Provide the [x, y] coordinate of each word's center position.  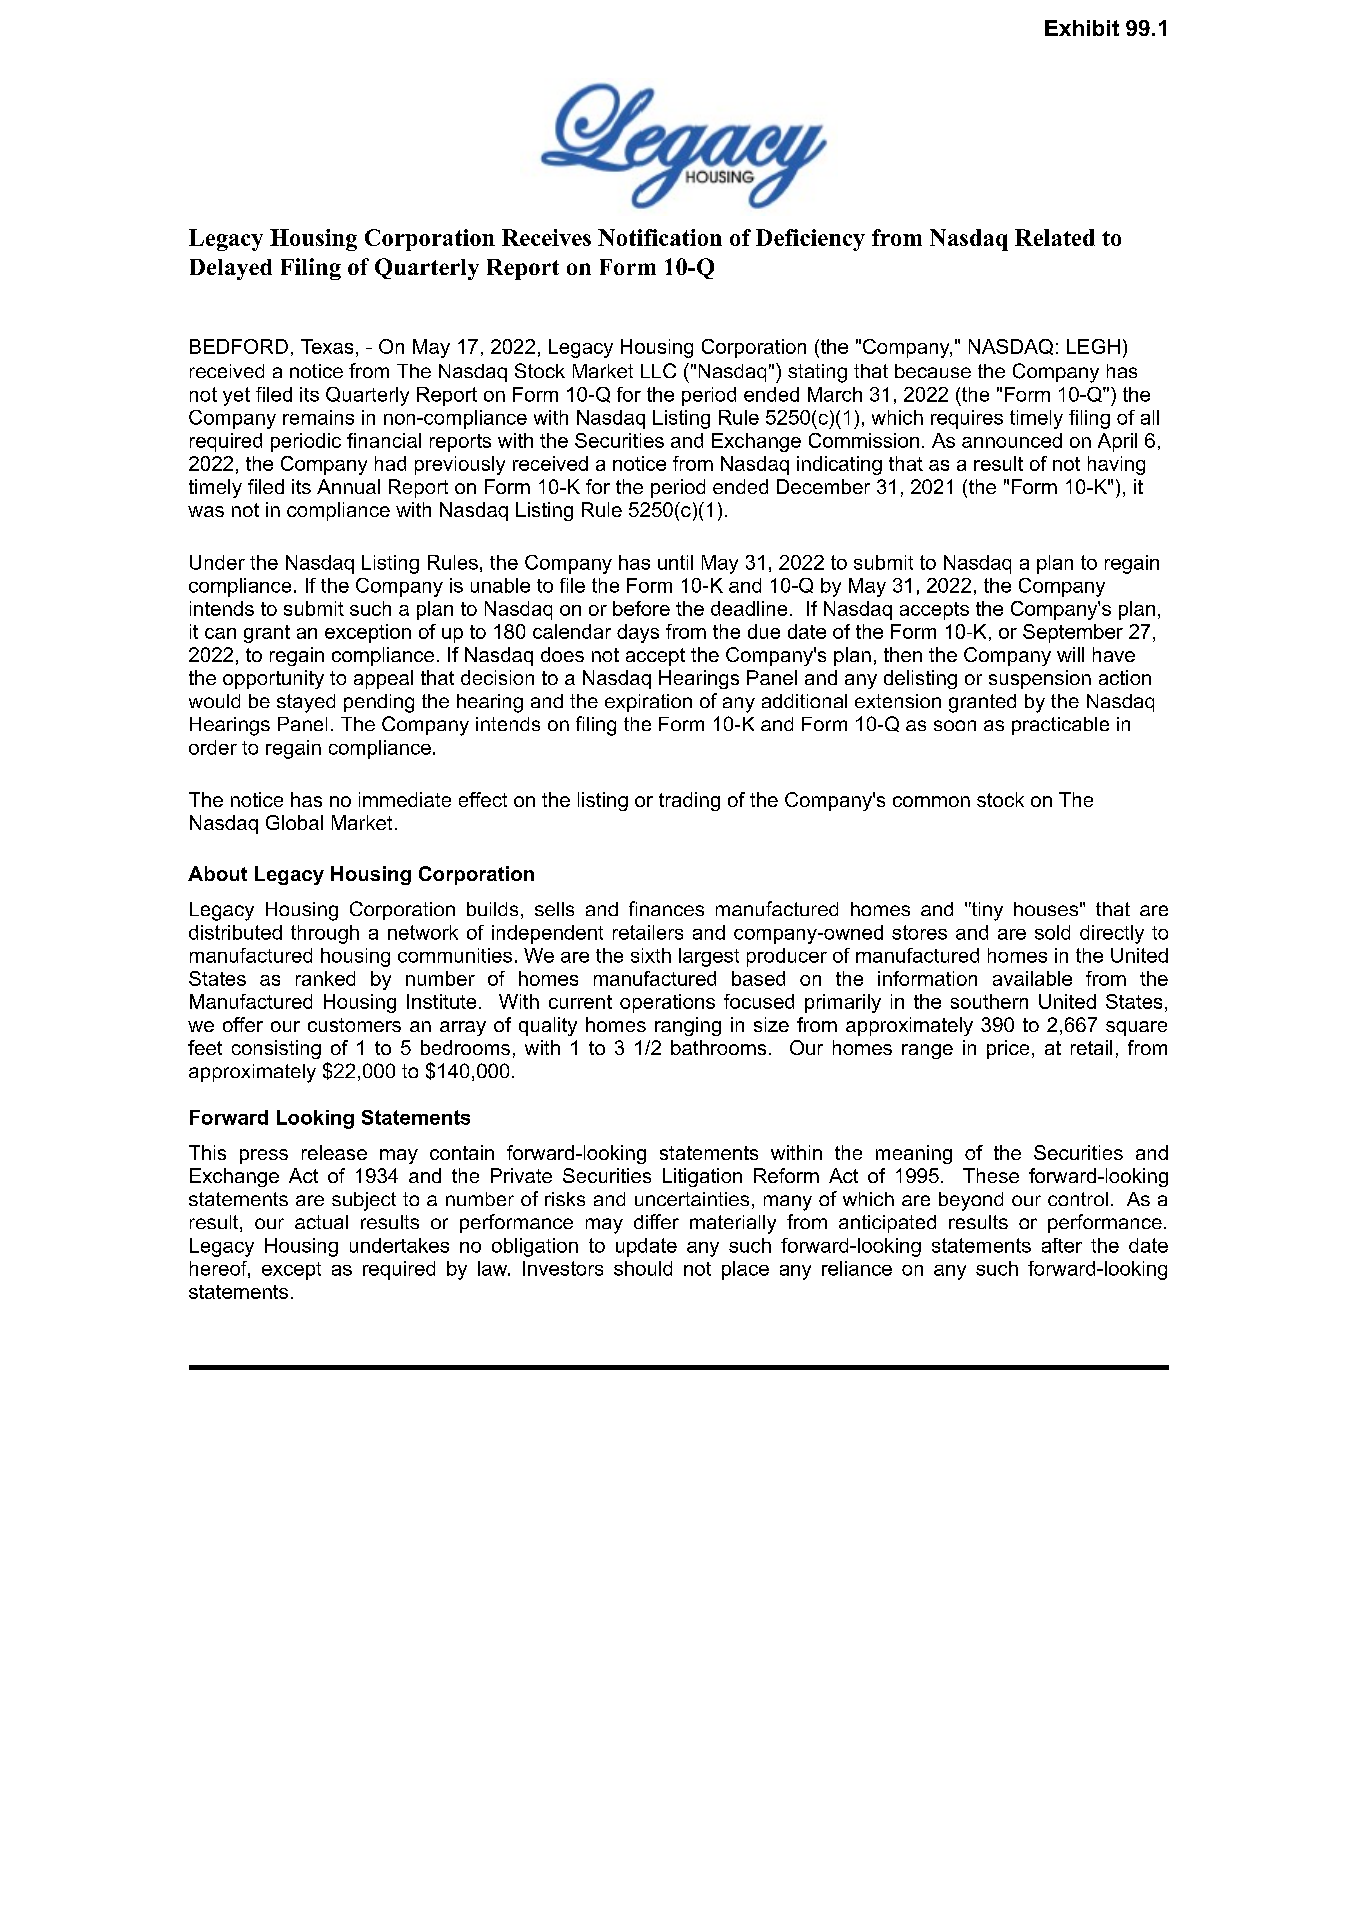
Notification [660, 237]
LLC [658, 370]
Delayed [231, 269]
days [638, 633]
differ [656, 1221]
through [325, 934]
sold [1052, 932]
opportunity [273, 679]
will [1070, 654]
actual [321, 1222]
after [1062, 1245]
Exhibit [1082, 28]
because [933, 371]
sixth [651, 955]
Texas [327, 346]
